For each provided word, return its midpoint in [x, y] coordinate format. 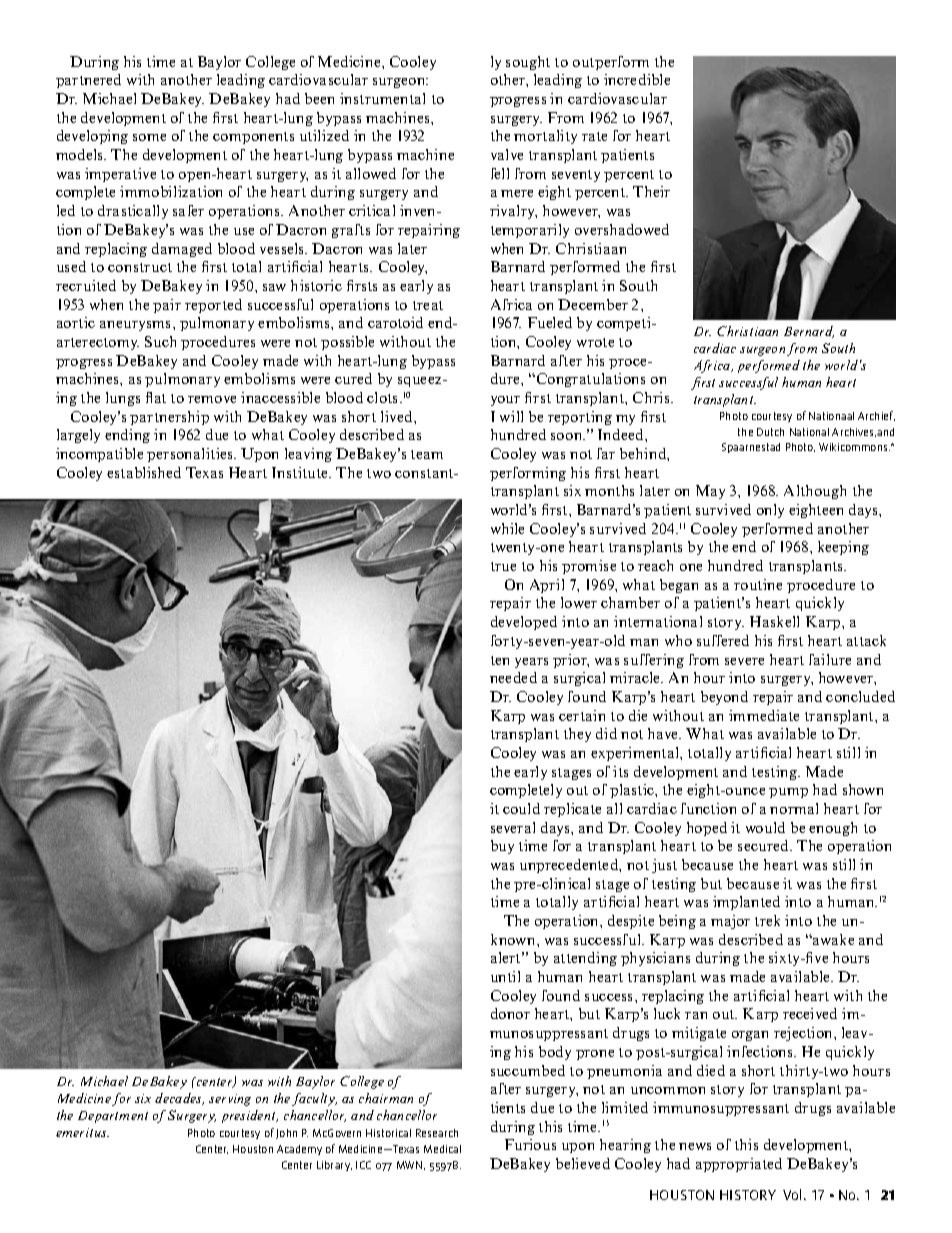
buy [502, 847]
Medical [442, 1149]
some [149, 137]
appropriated [739, 1165]
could [521, 808]
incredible [637, 79]
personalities [191, 455]
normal [794, 808]
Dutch [770, 432]
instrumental [382, 98]
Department [113, 1117]
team [427, 454]
